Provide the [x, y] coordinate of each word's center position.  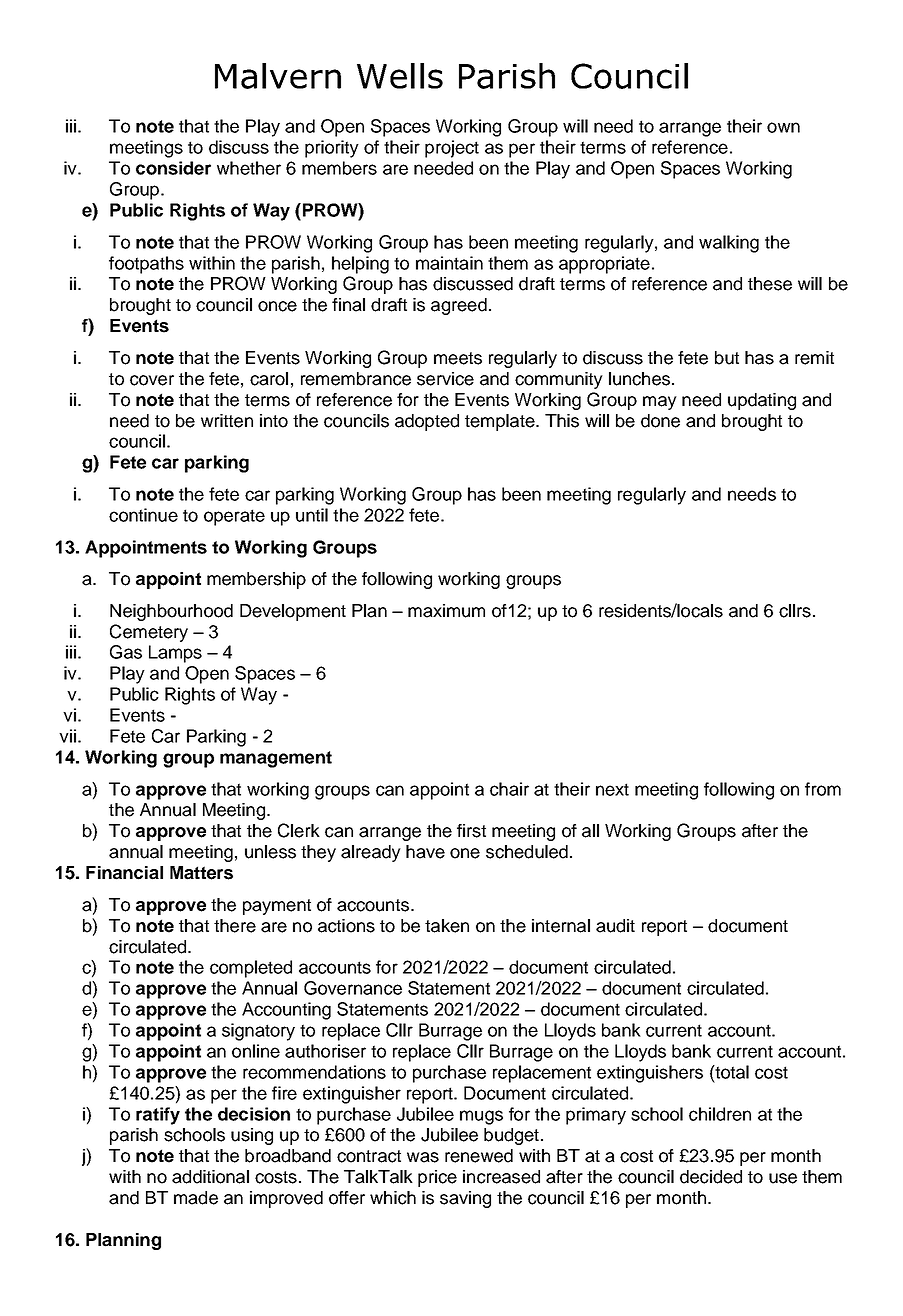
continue [143, 515]
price [437, 1178]
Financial [124, 873]
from [823, 789]
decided [711, 1177]
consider [173, 168]
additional [210, 1177]
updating [762, 401]
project [452, 149]
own [783, 127]
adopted [427, 422]
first [471, 831]
